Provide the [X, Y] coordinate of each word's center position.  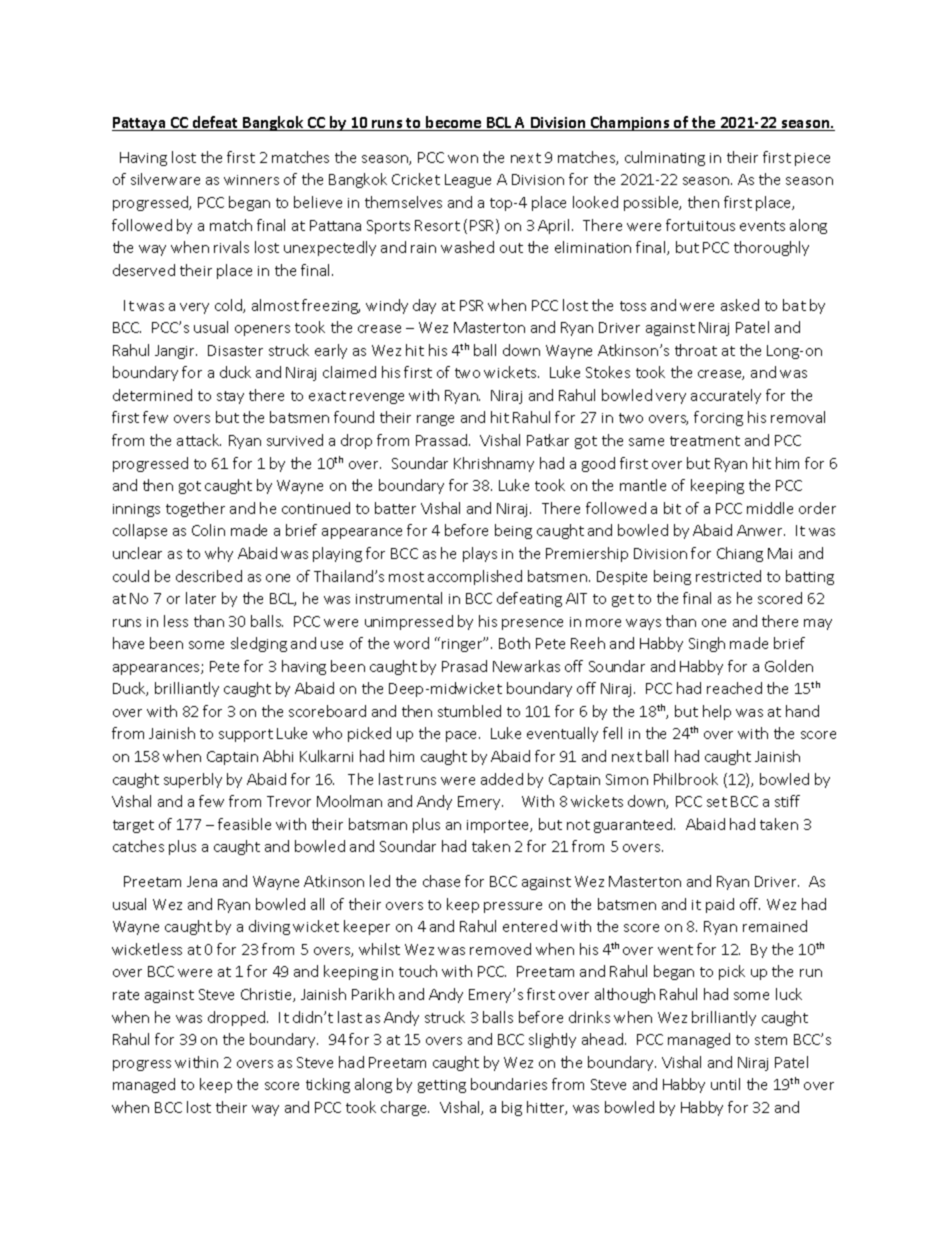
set [717, 802]
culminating [665, 158]
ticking [328, 1085]
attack [199, 440]
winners [251, 180]
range [435, 420]
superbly [193, 780]
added [502, 779]
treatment [705, 441]
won [463, 159]
